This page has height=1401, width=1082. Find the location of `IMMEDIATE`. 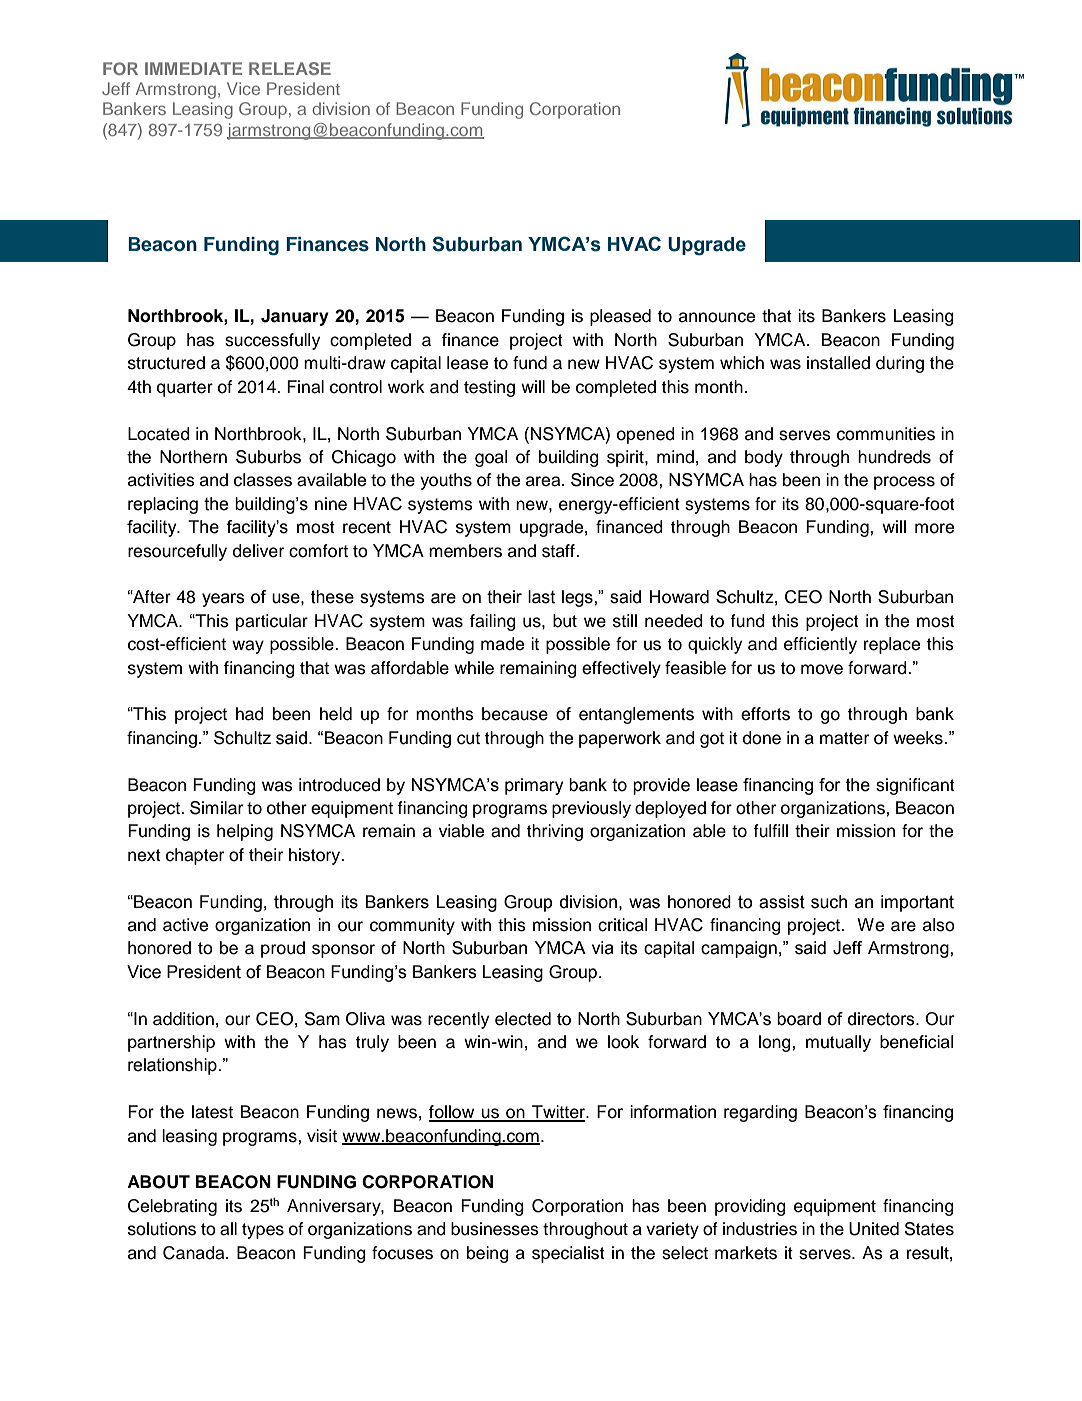

IMMEDIATE is located at coordinates (193, 68).
